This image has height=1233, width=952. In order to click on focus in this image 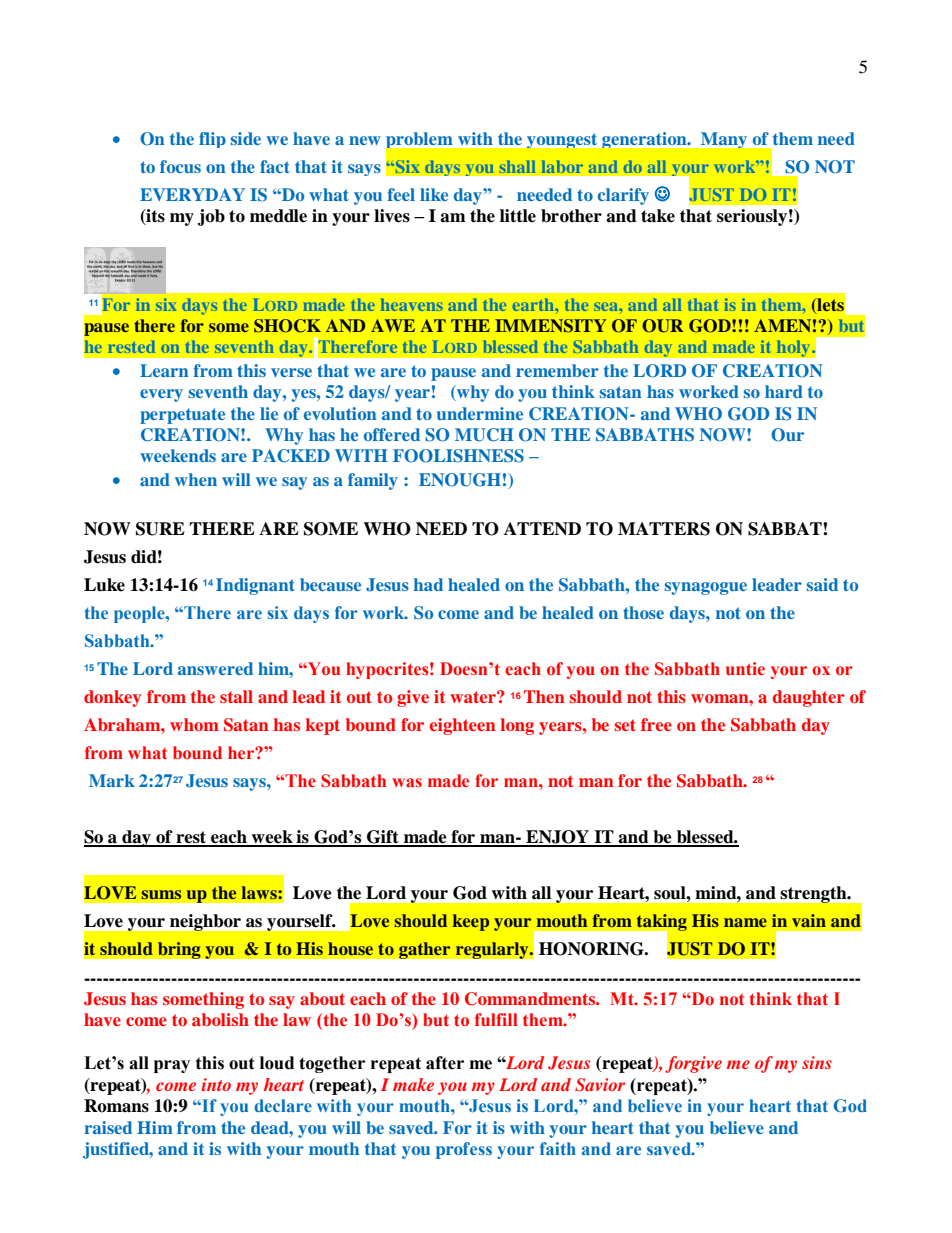, I will do `click(180, 166)`.
